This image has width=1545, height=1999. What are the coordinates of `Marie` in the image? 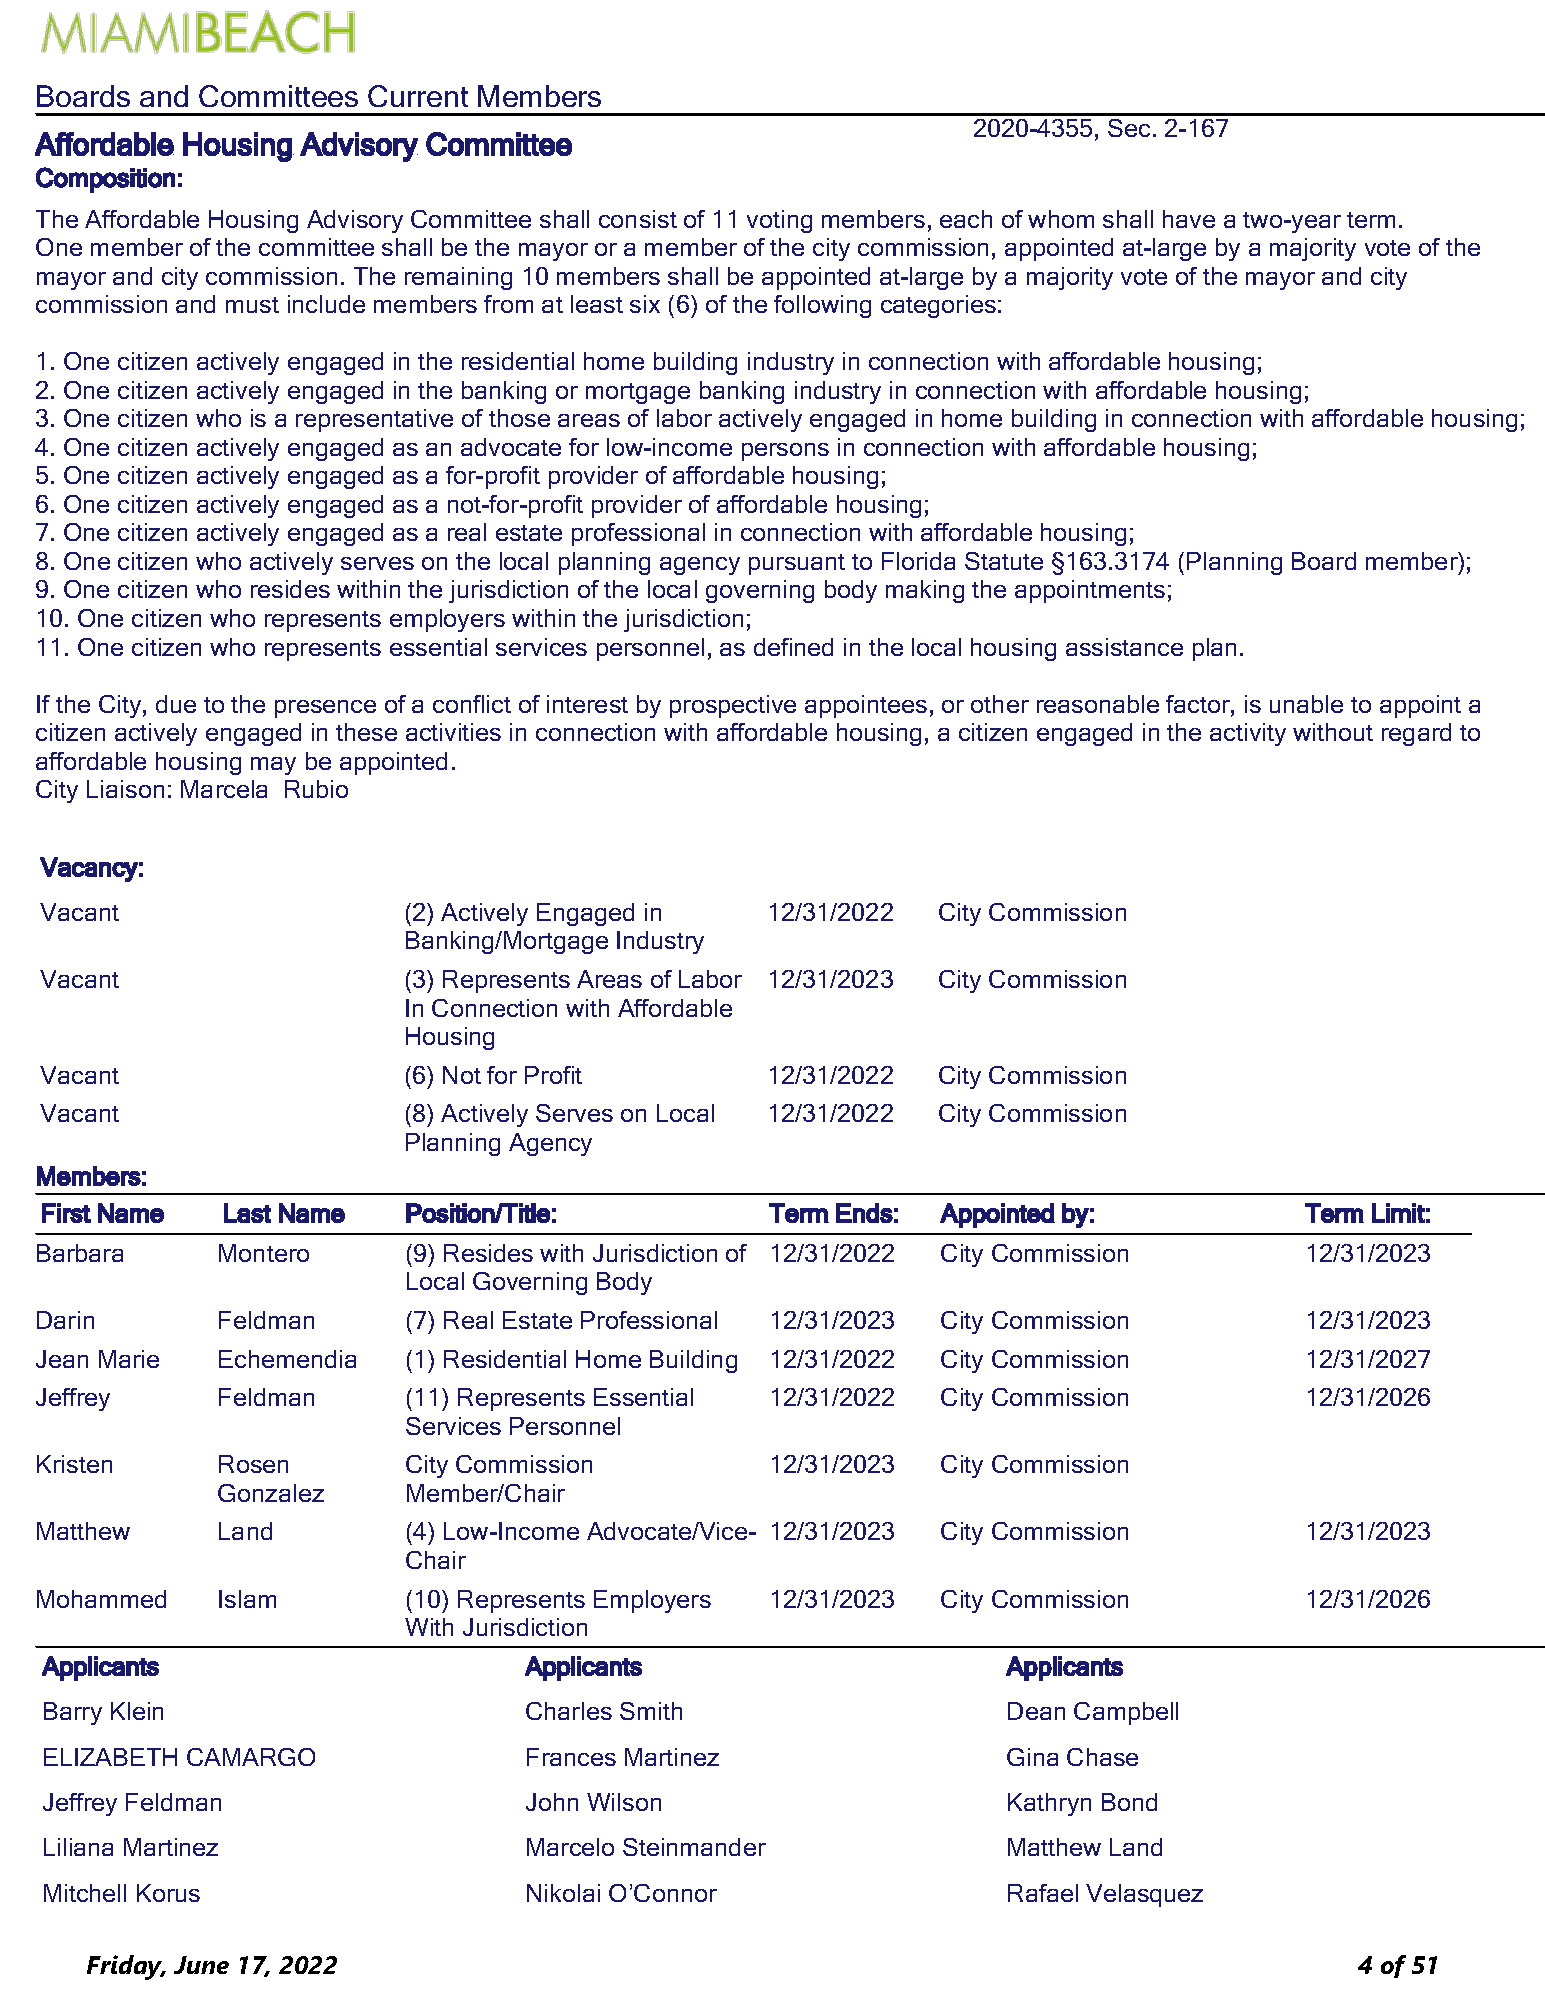 It's located at (129, 1359).
